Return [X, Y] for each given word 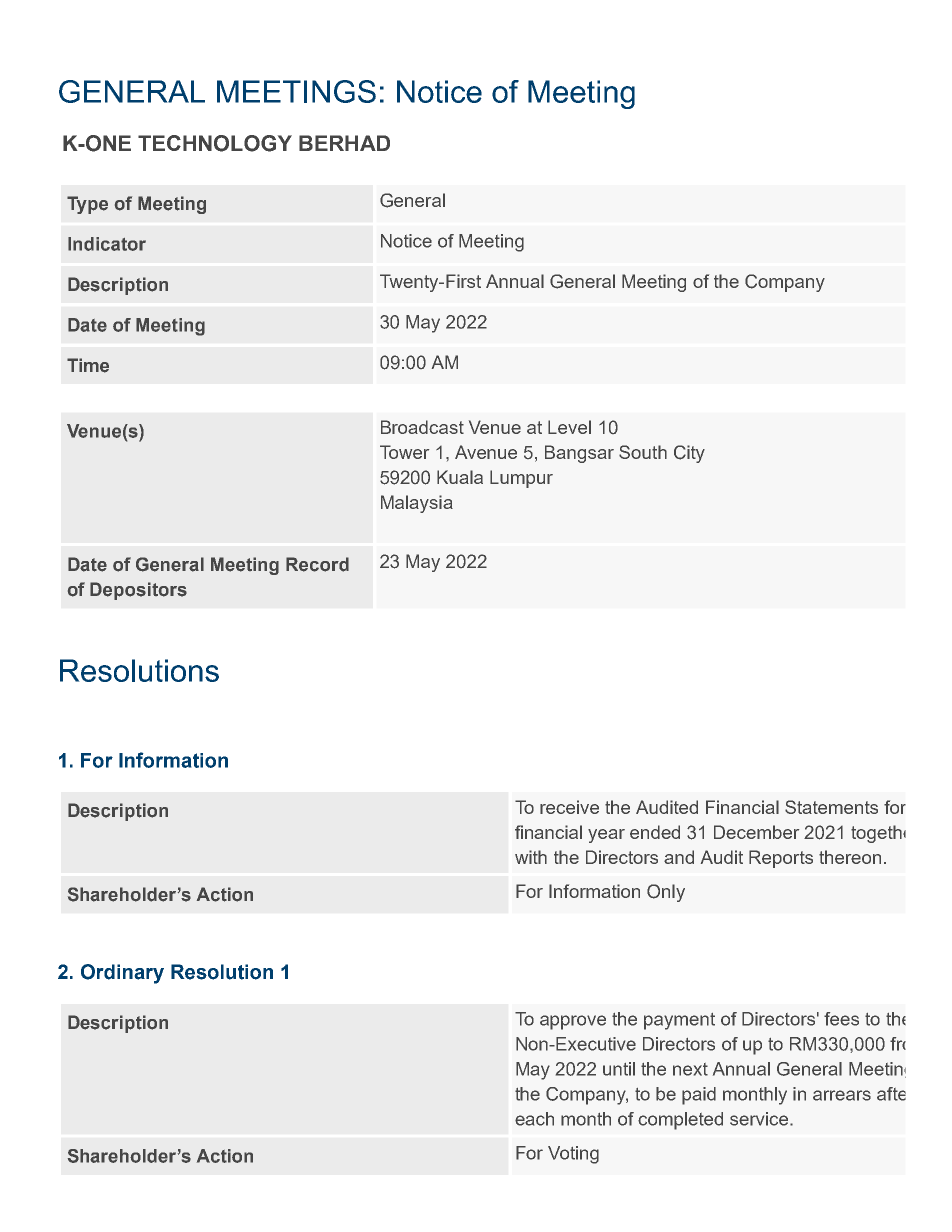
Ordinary [122, 974]
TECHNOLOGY [215, 143]
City [689, 454]
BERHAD [344, 143]
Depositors [138, 591]
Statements [831, 807]
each [534, 1119]
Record [317, 564]
